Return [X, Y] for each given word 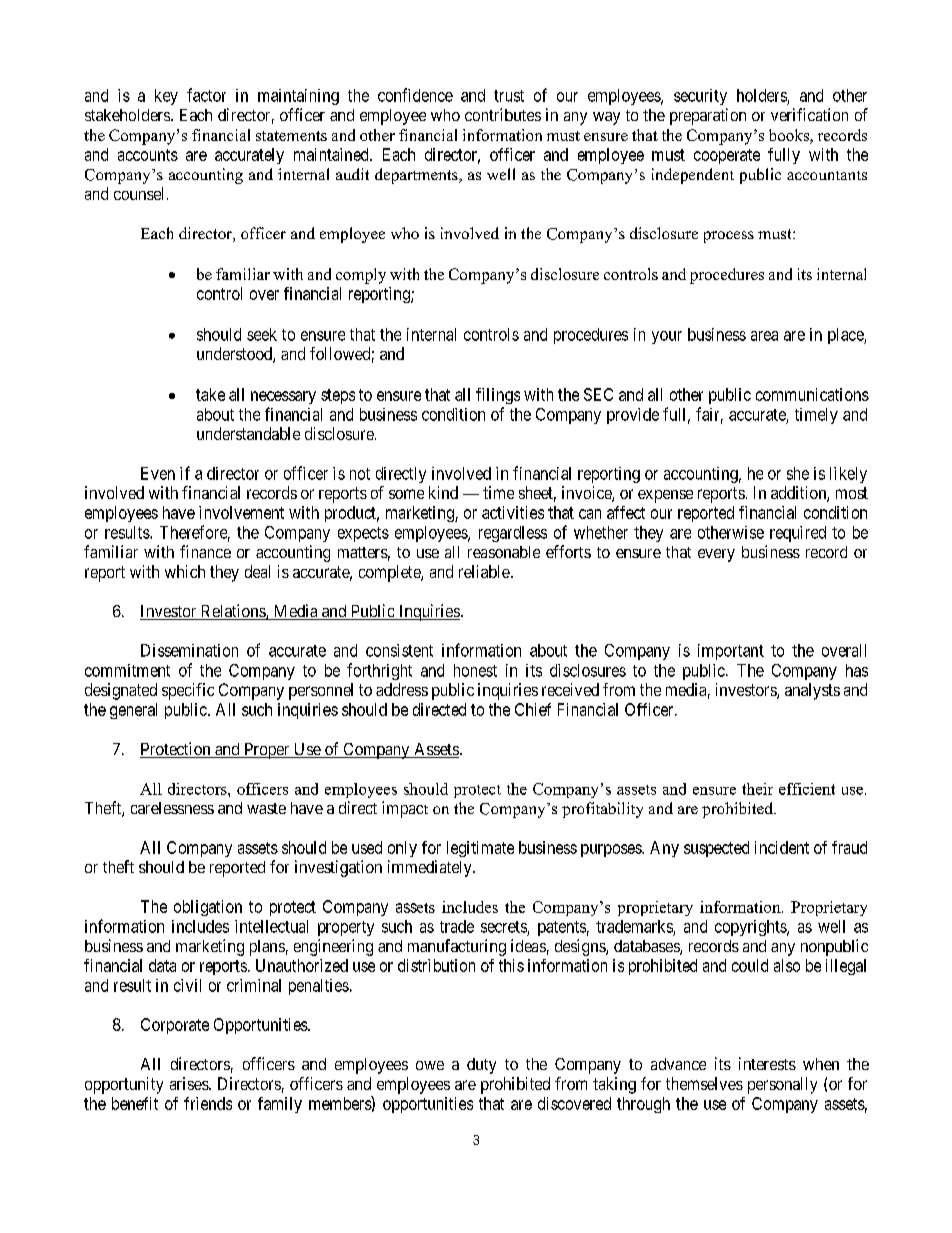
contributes [503, 114]
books [790, 136]
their [757, 789]
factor [206, 95]
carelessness [172, 808]
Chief [533, 709]
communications [812, 394]
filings [498, 396]
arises [190, 1083]
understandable [248, 433]
